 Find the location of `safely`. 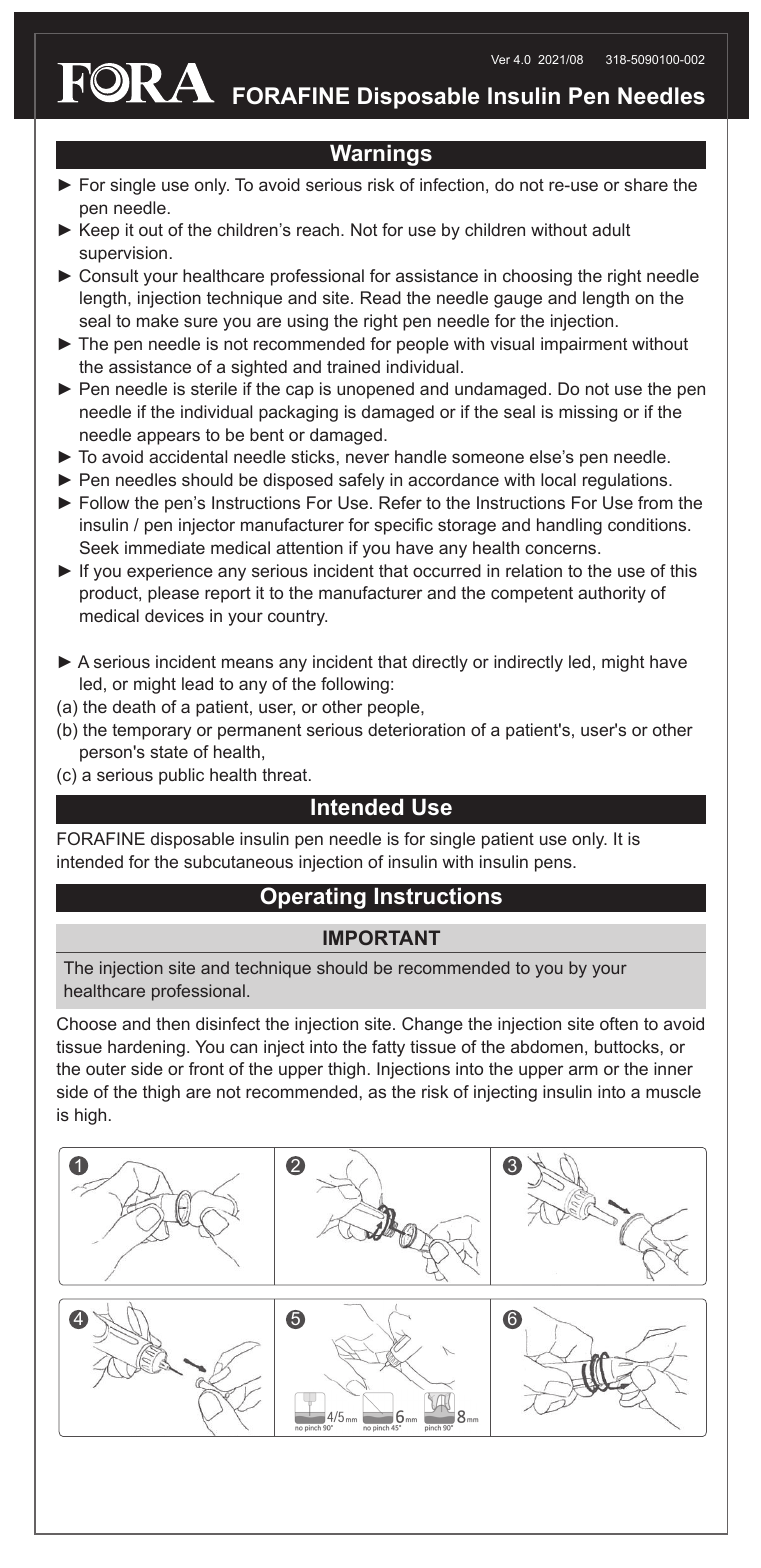

safely is located at coordinates (361, 481).
